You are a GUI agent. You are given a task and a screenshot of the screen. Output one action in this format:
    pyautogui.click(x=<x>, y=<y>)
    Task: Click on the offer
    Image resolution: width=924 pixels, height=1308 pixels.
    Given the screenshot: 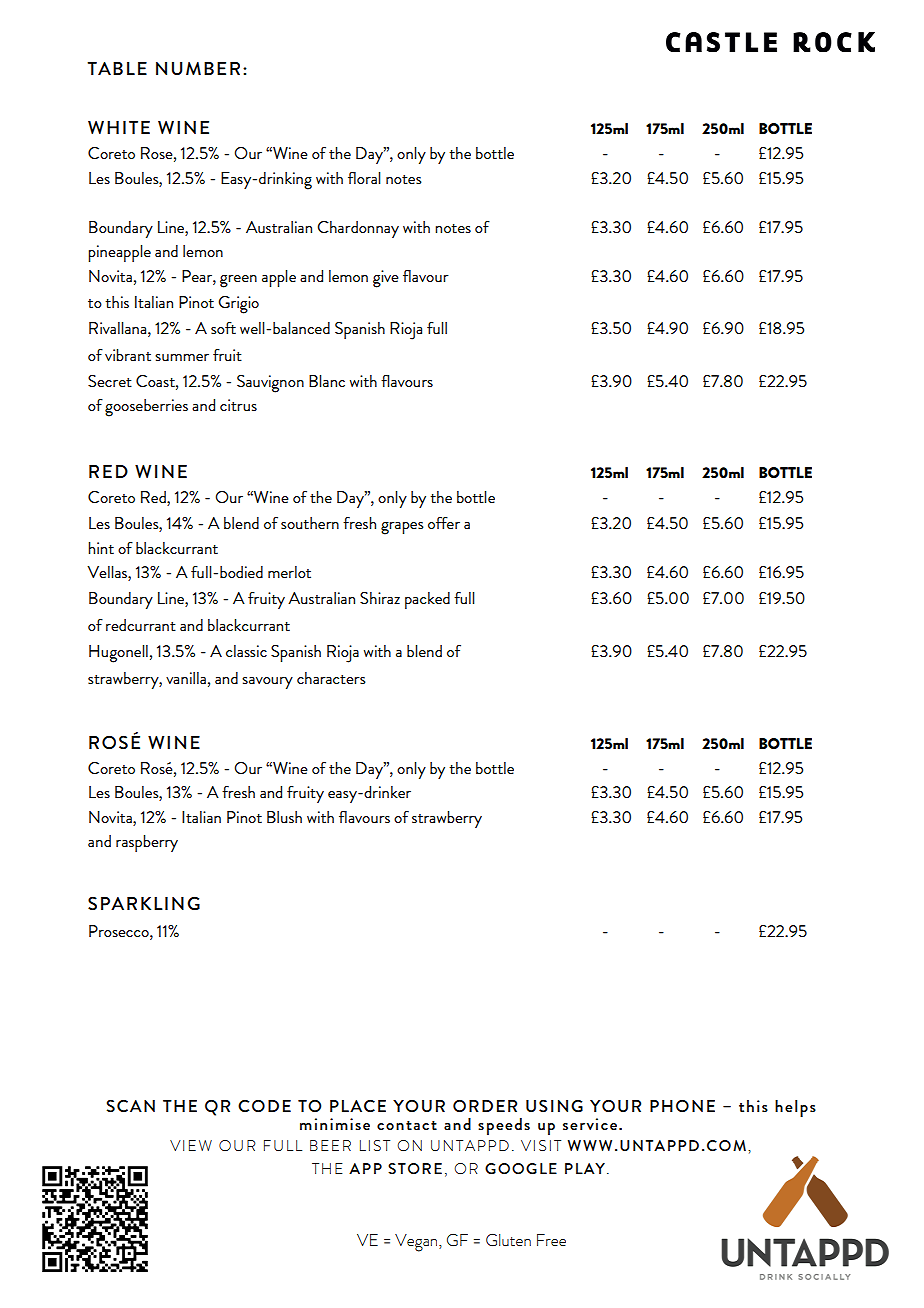 What is the action you would take?
    pyautogui.click(x=444, y=523)
